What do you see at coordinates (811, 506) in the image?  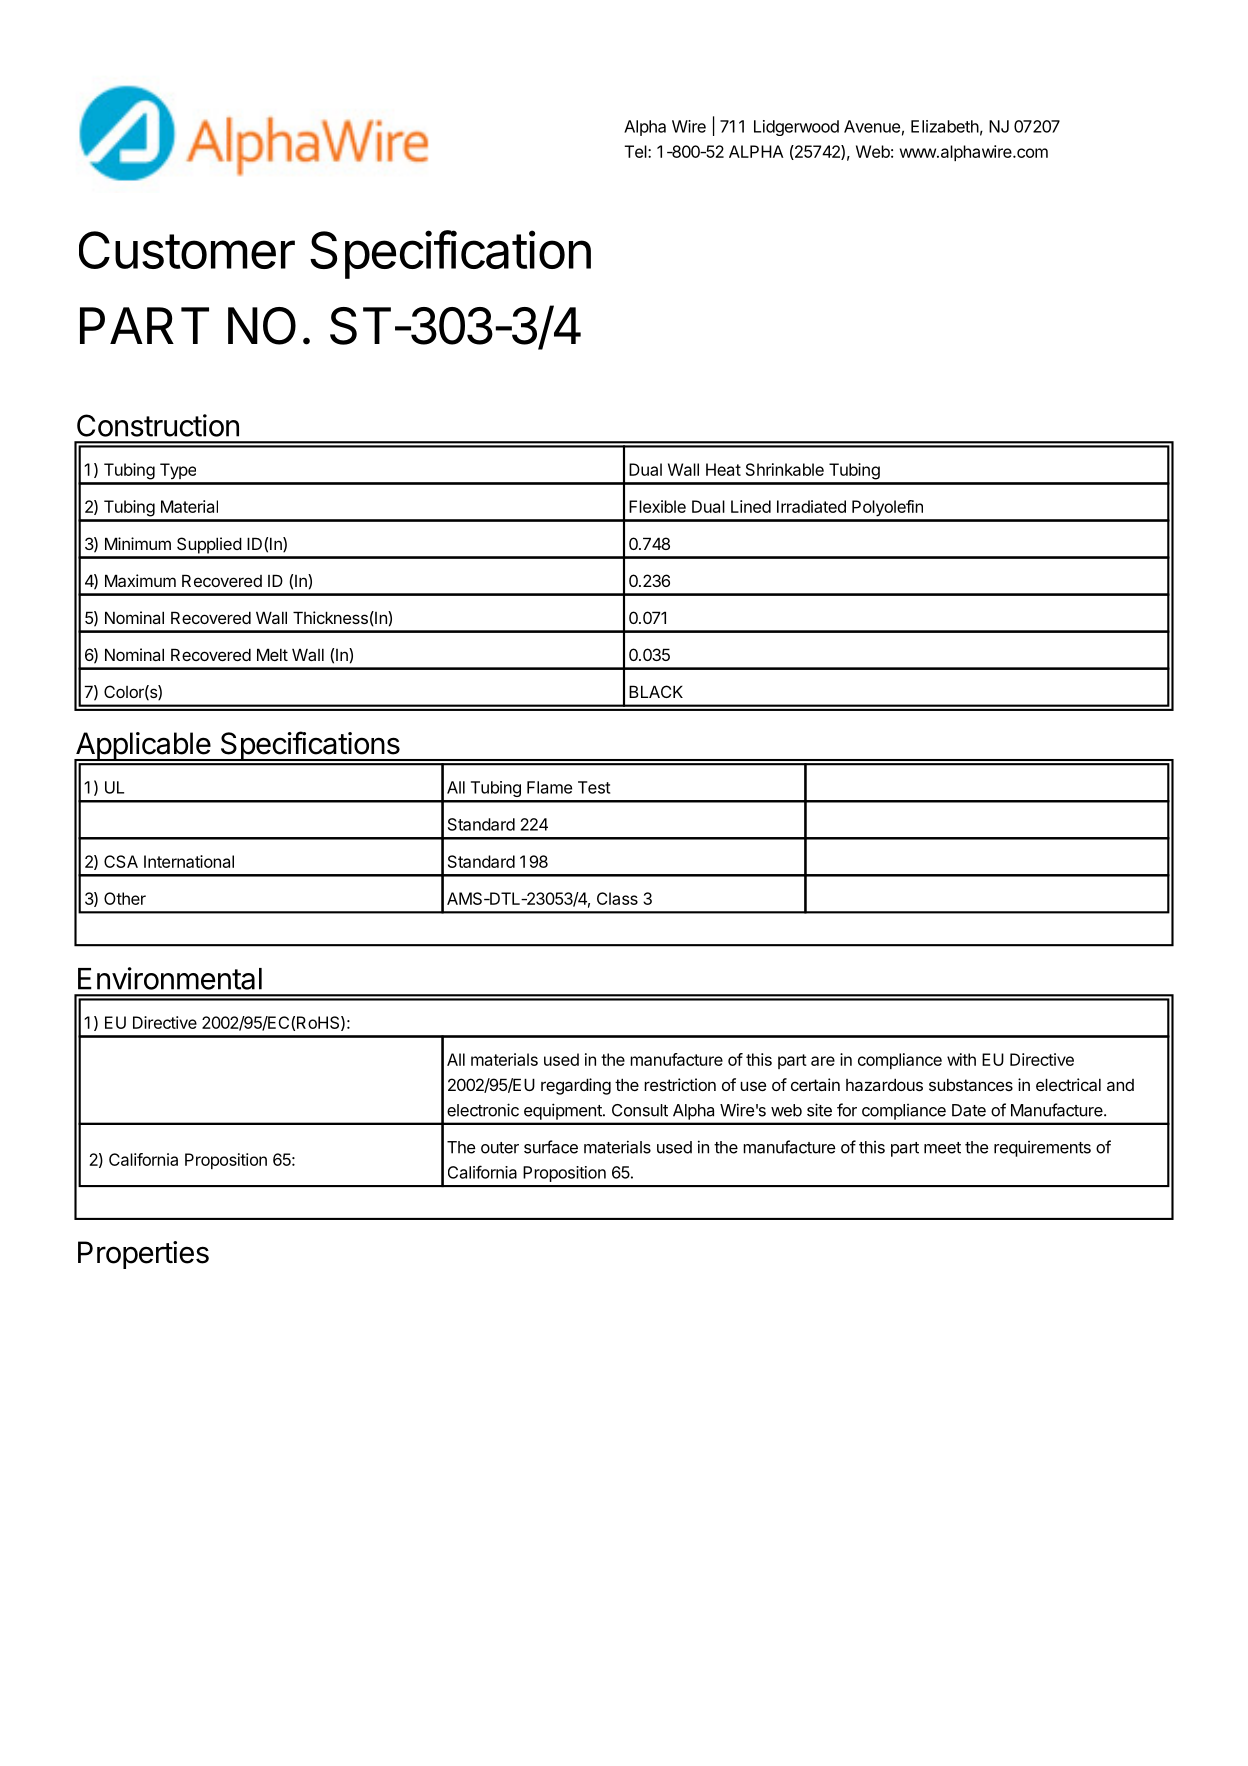 I see `Irradiated` at bounding box center [811, 506].
